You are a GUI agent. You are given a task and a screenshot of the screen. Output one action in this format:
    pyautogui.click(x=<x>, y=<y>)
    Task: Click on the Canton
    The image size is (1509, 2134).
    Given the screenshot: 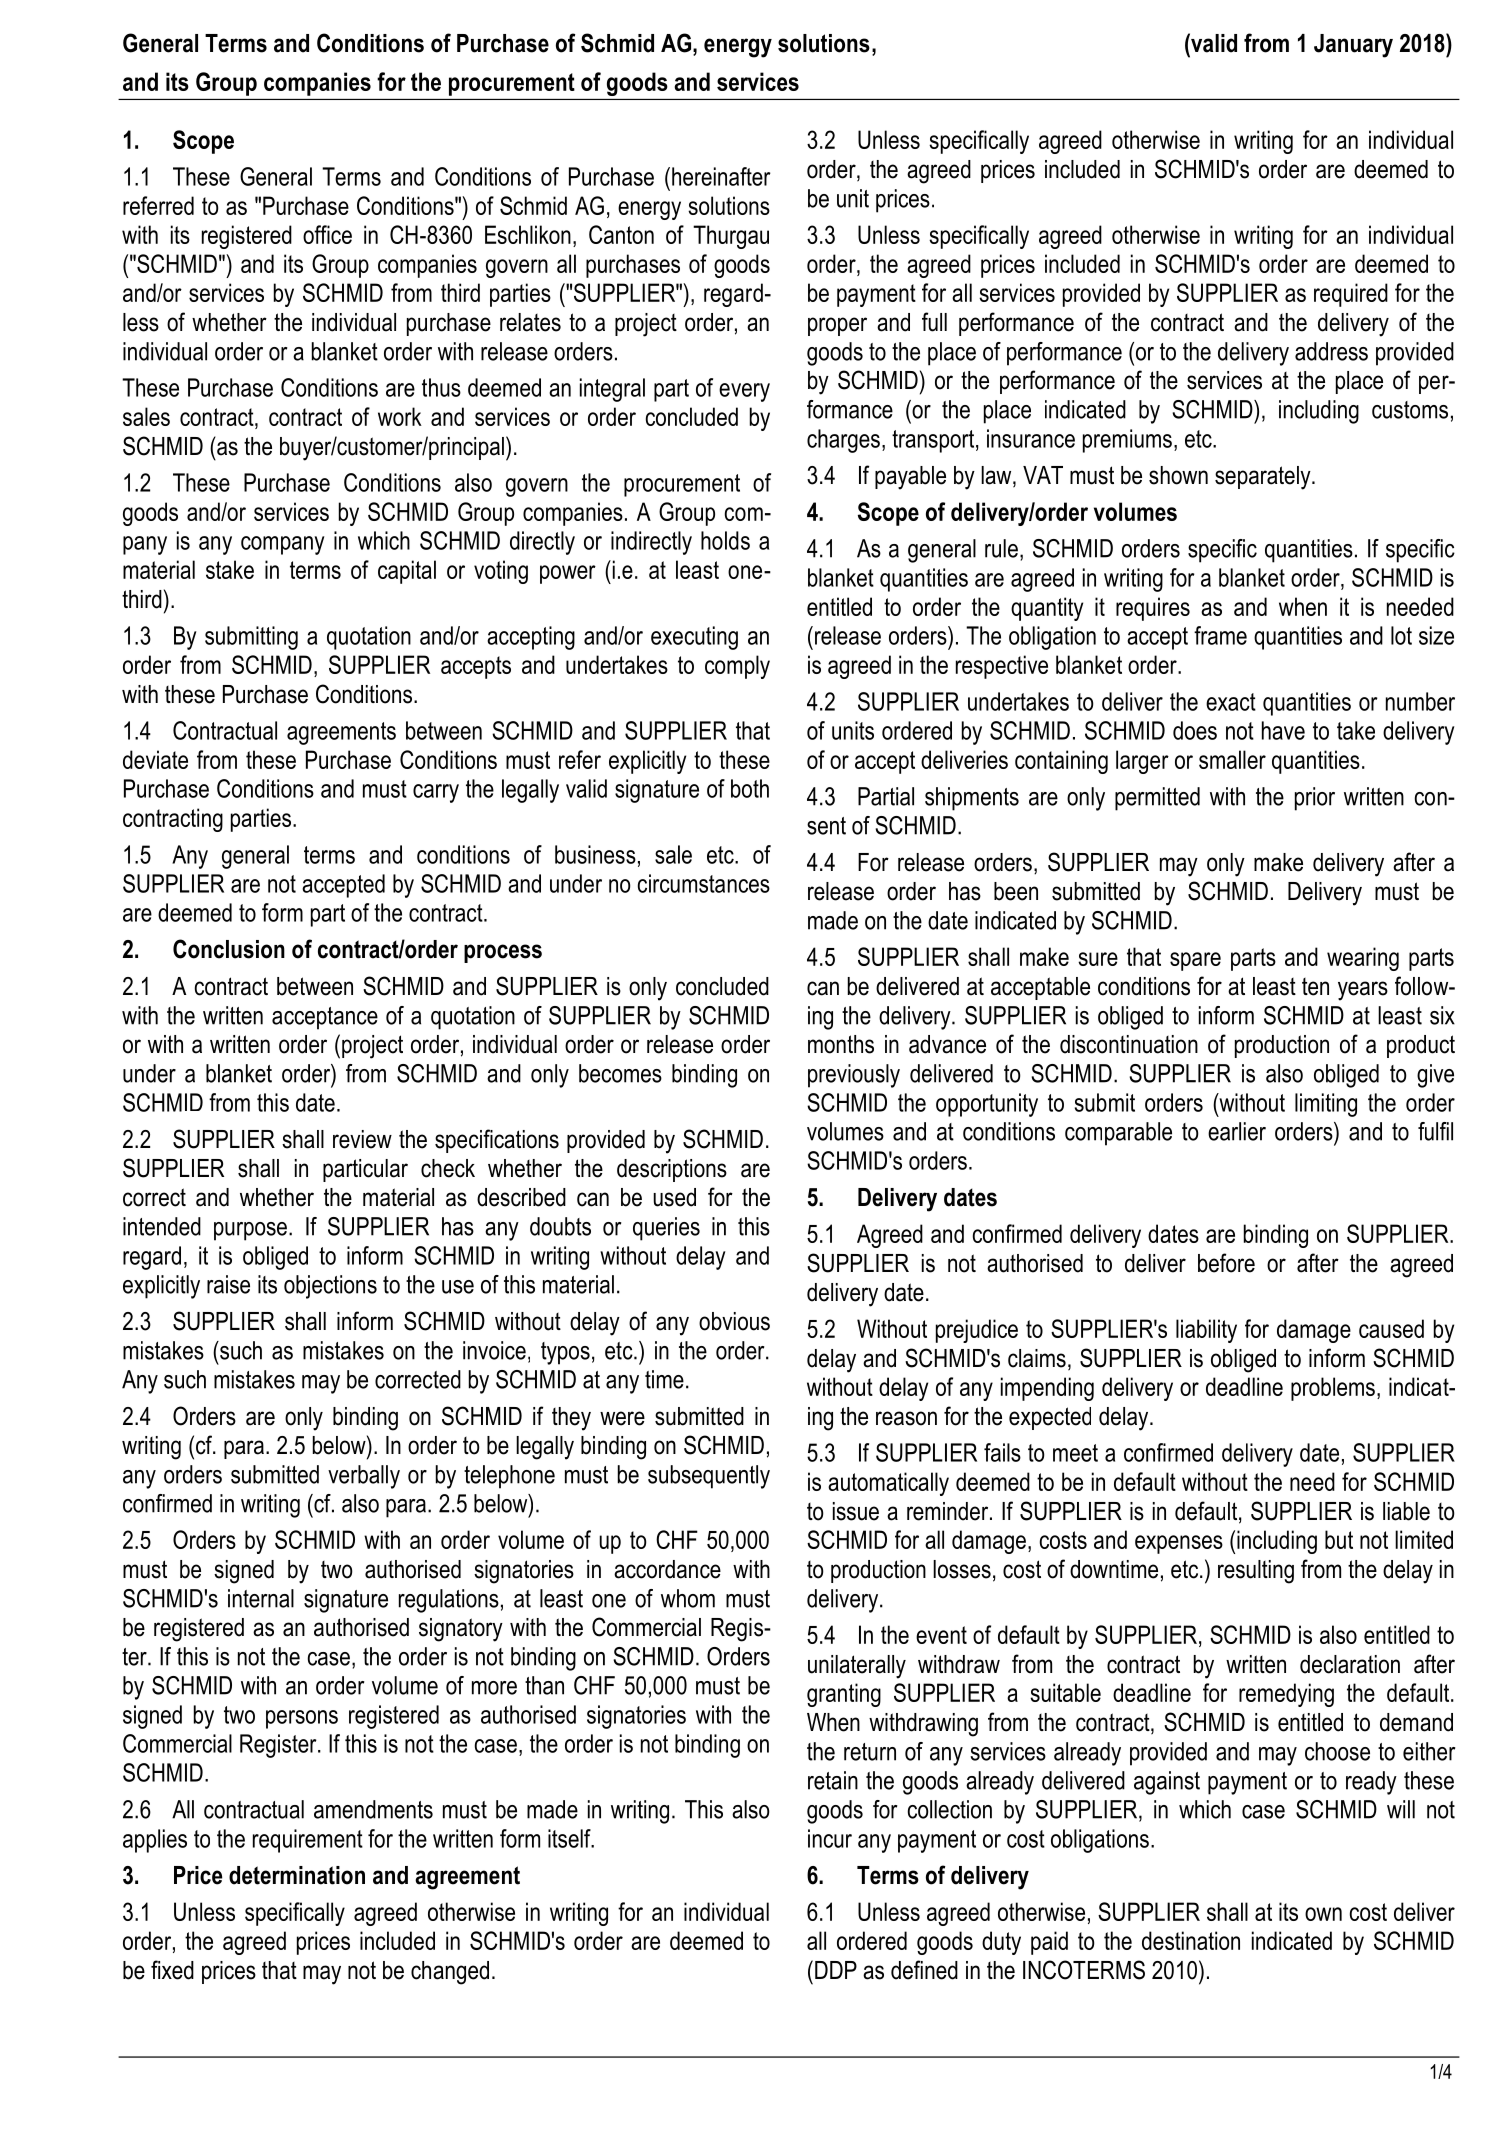 What is the action you would take?
    pyautogui.click(x=621, y=234)
